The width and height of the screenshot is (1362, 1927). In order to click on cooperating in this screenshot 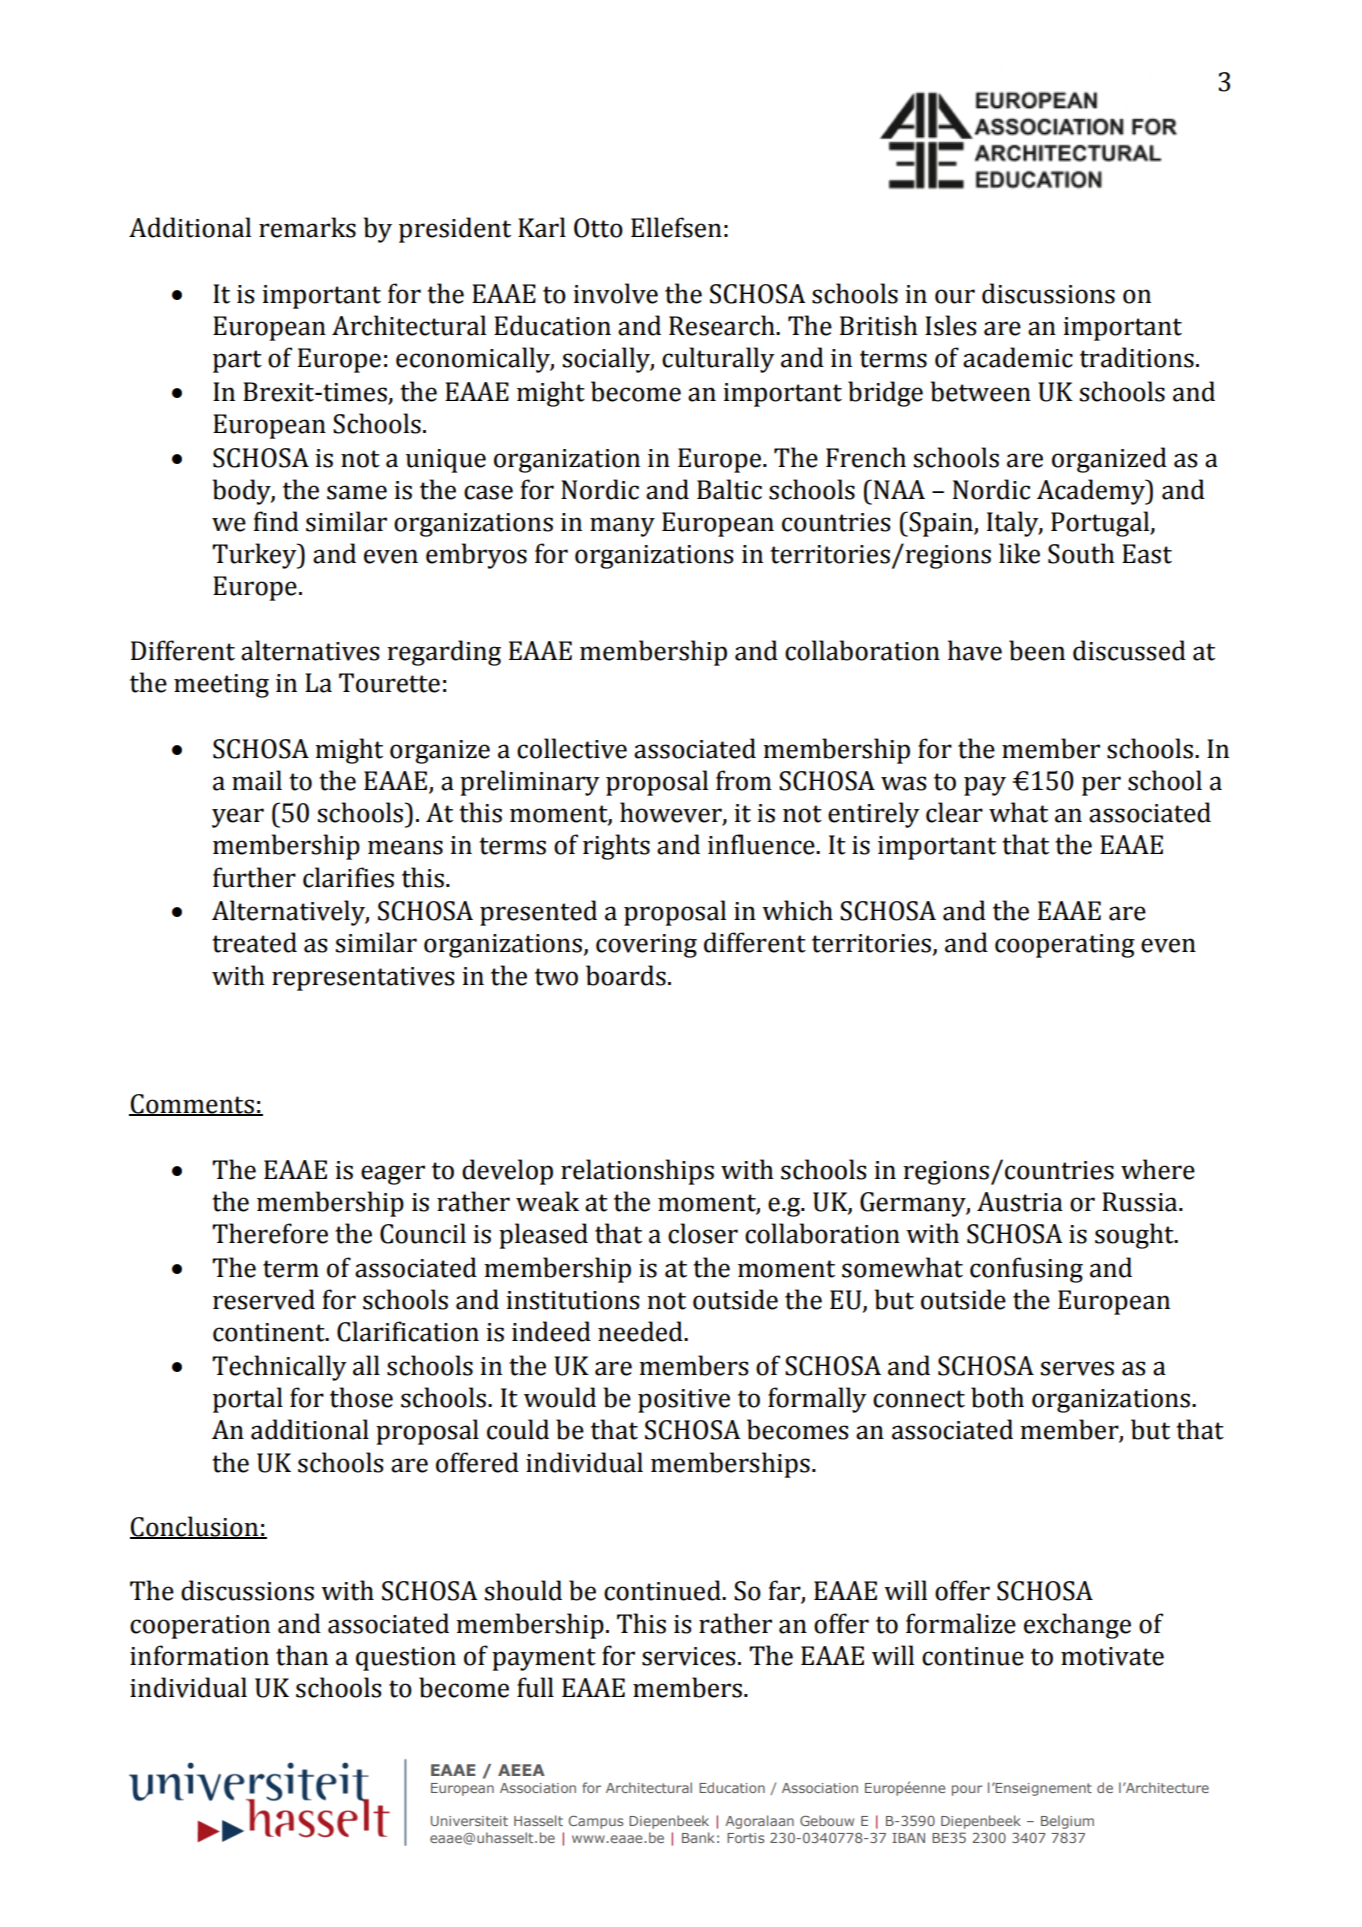, I will do `click(1065, 946)`.
